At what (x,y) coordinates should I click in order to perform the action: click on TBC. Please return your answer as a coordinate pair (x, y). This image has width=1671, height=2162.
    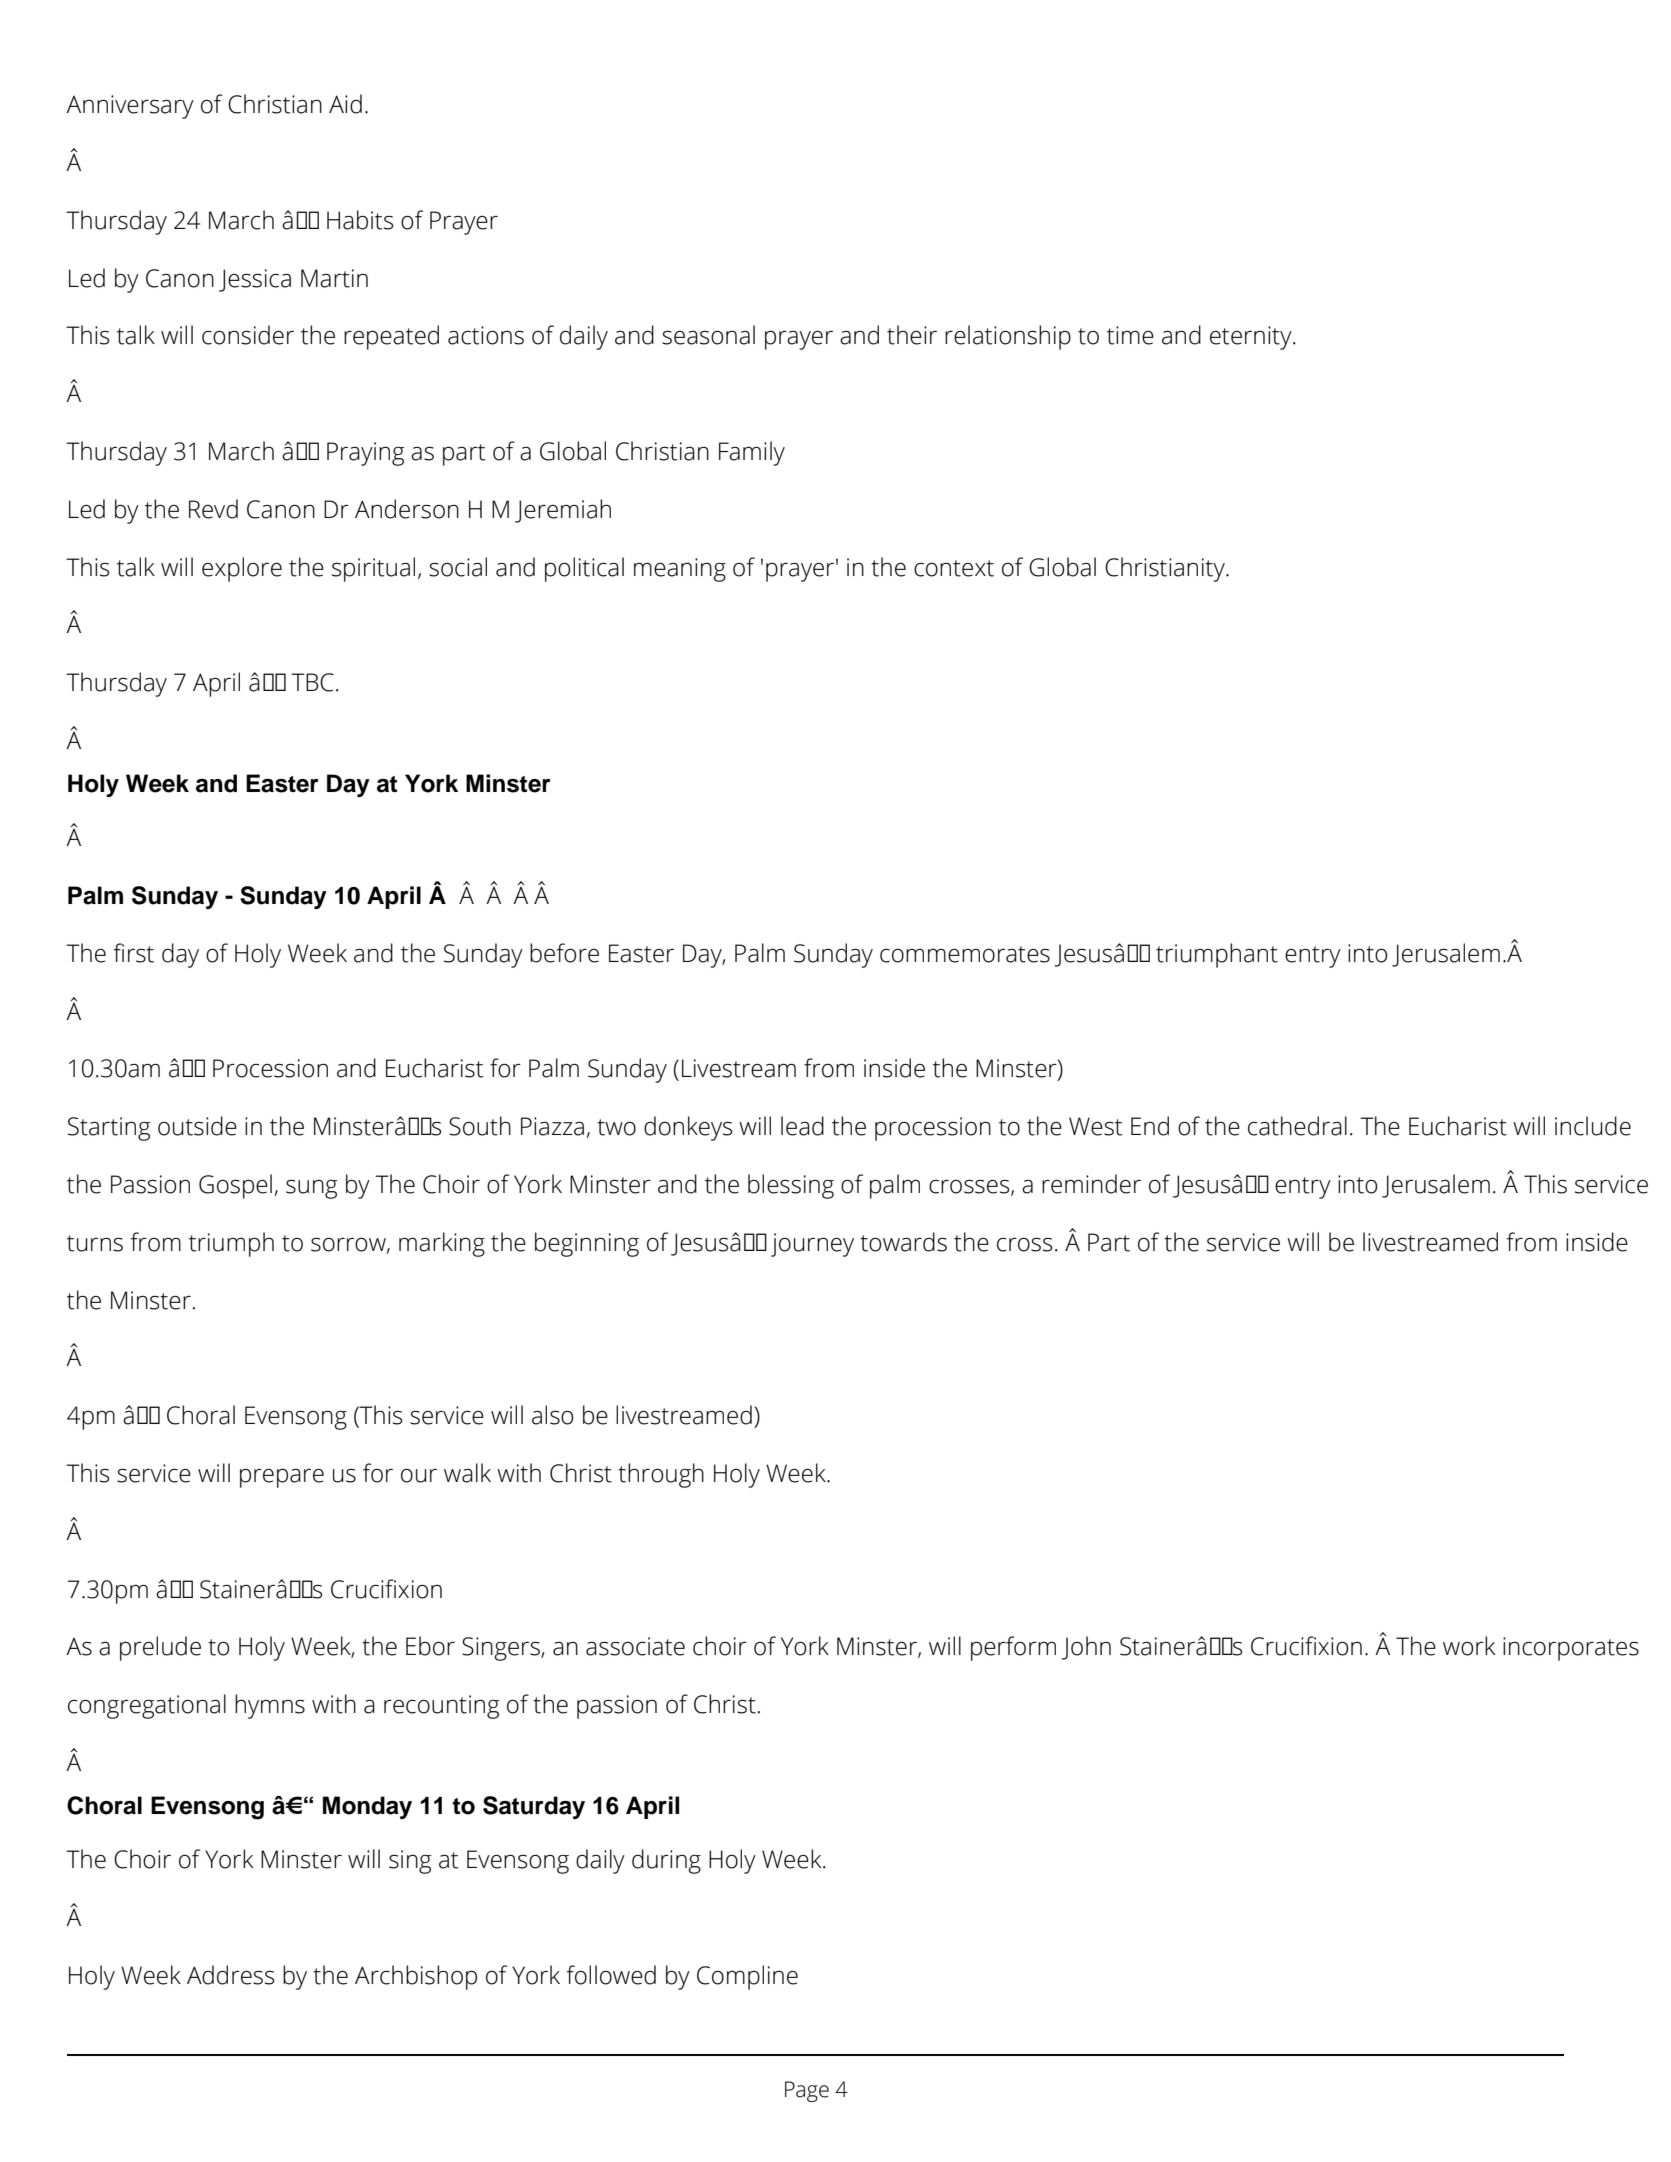
    Looking at the image, I should click on (312, 682).
